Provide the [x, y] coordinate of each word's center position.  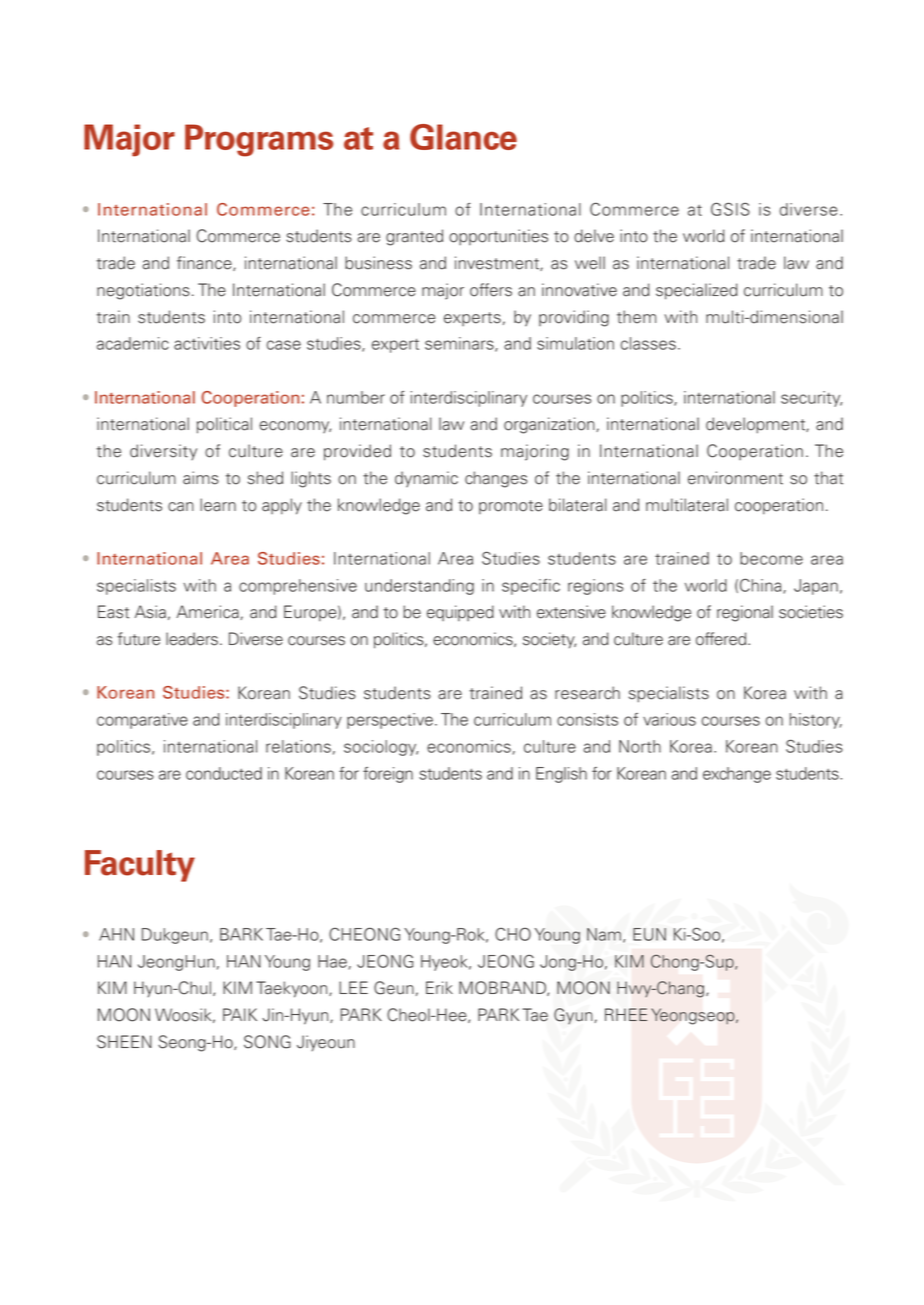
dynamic [426, 479]
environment [735, 478]
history [816, 721]
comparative [142, 721]
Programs [259, 140]
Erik [439, 987]
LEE [353, 987]
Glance [463, 137]
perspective [390, 721]
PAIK [240, 1014]
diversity [163, 452]
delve [594, 236]
